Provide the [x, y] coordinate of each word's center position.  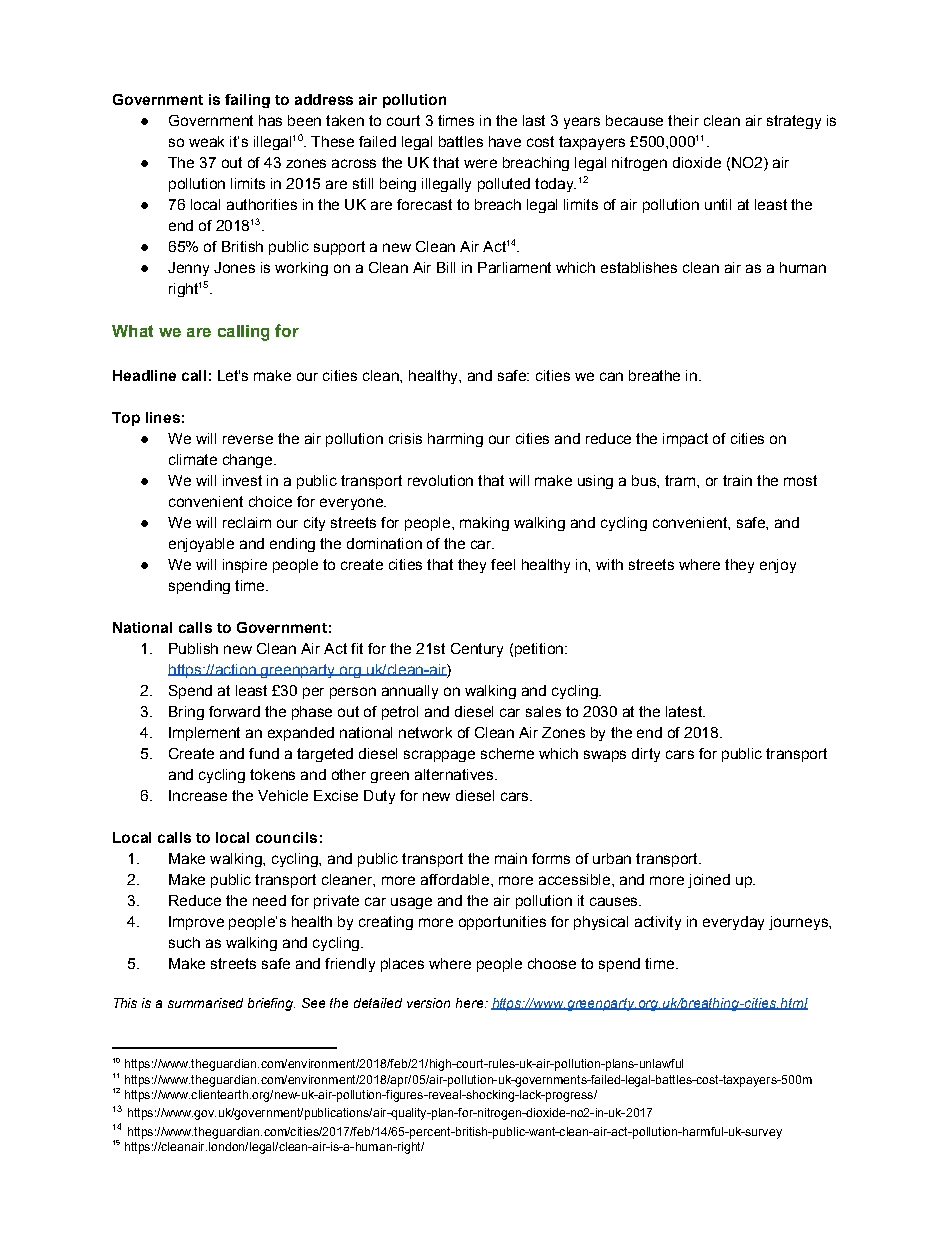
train [737, 480]
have [505, 141]
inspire [245, 566]
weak [206, 141]
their [683, 120]
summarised [205, 1003]
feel [503, 564]
